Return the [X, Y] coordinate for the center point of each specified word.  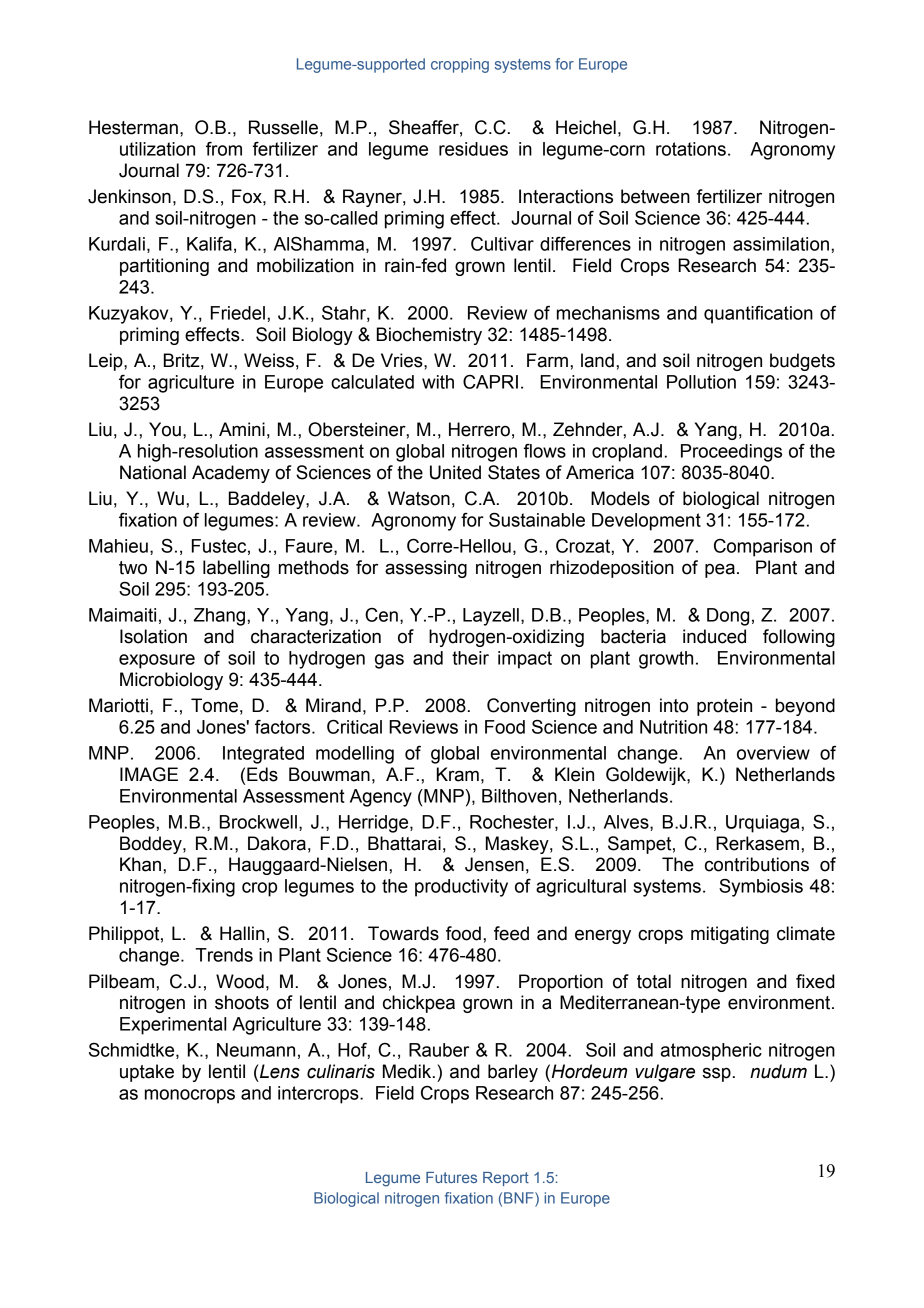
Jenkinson [129, 196]
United [455, 472]
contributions [757, 864]
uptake [147, 1073]
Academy [231, 474]
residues [473, 149]
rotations [691, 149]
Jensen [494, 864]
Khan [140, 864]
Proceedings [731, 453]
